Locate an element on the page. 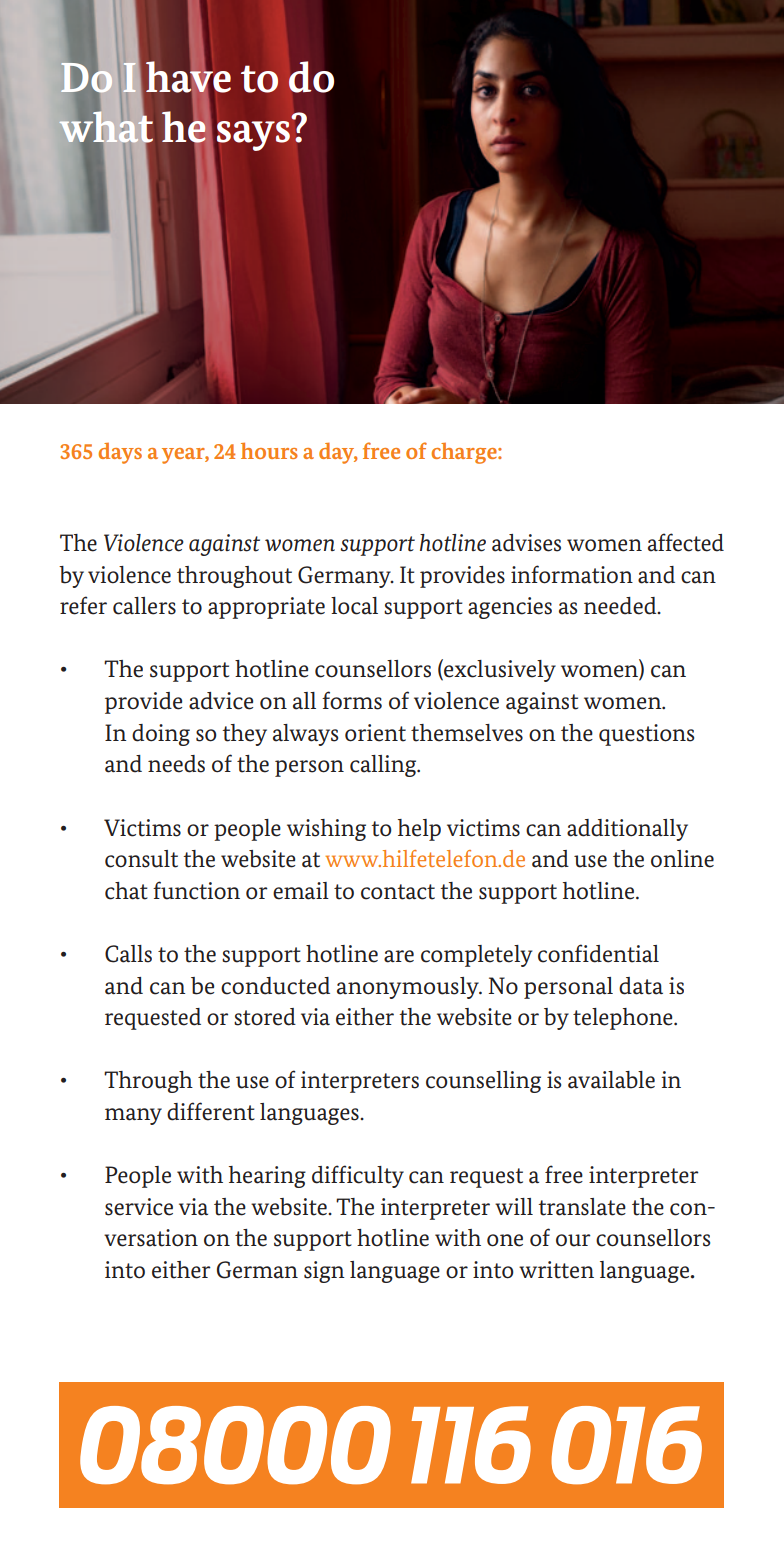  says is located at coordinates (253, 136).
